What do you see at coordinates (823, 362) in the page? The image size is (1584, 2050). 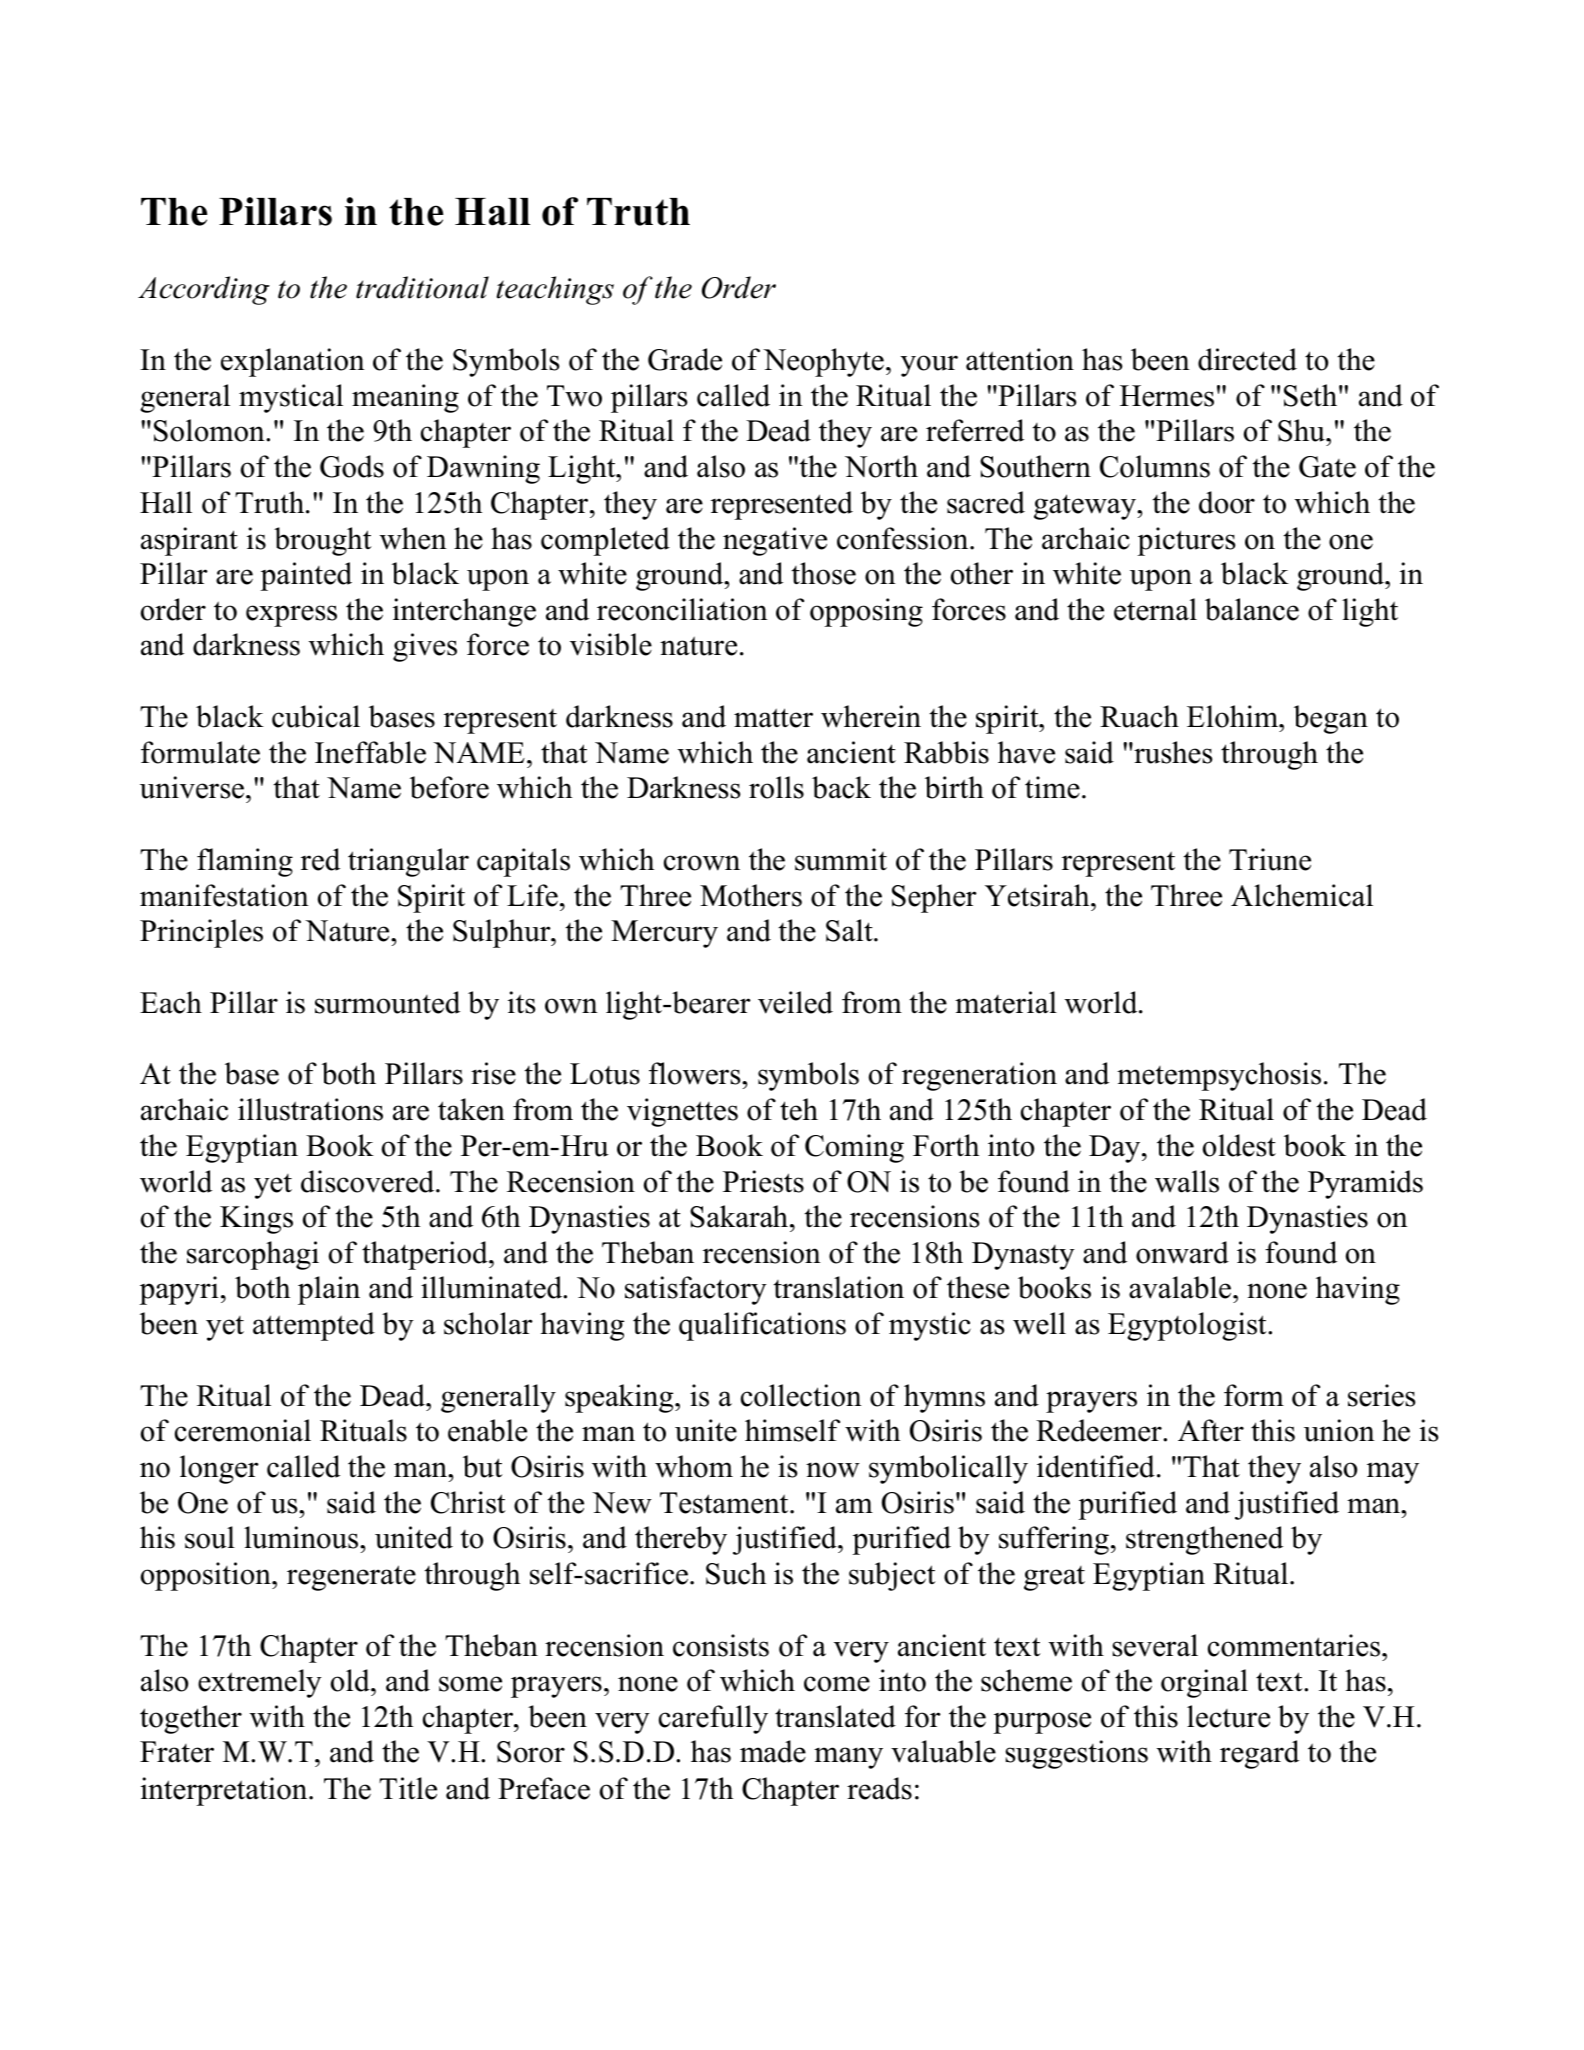 I see `Neophyte` at bounding box center [823, 362].
